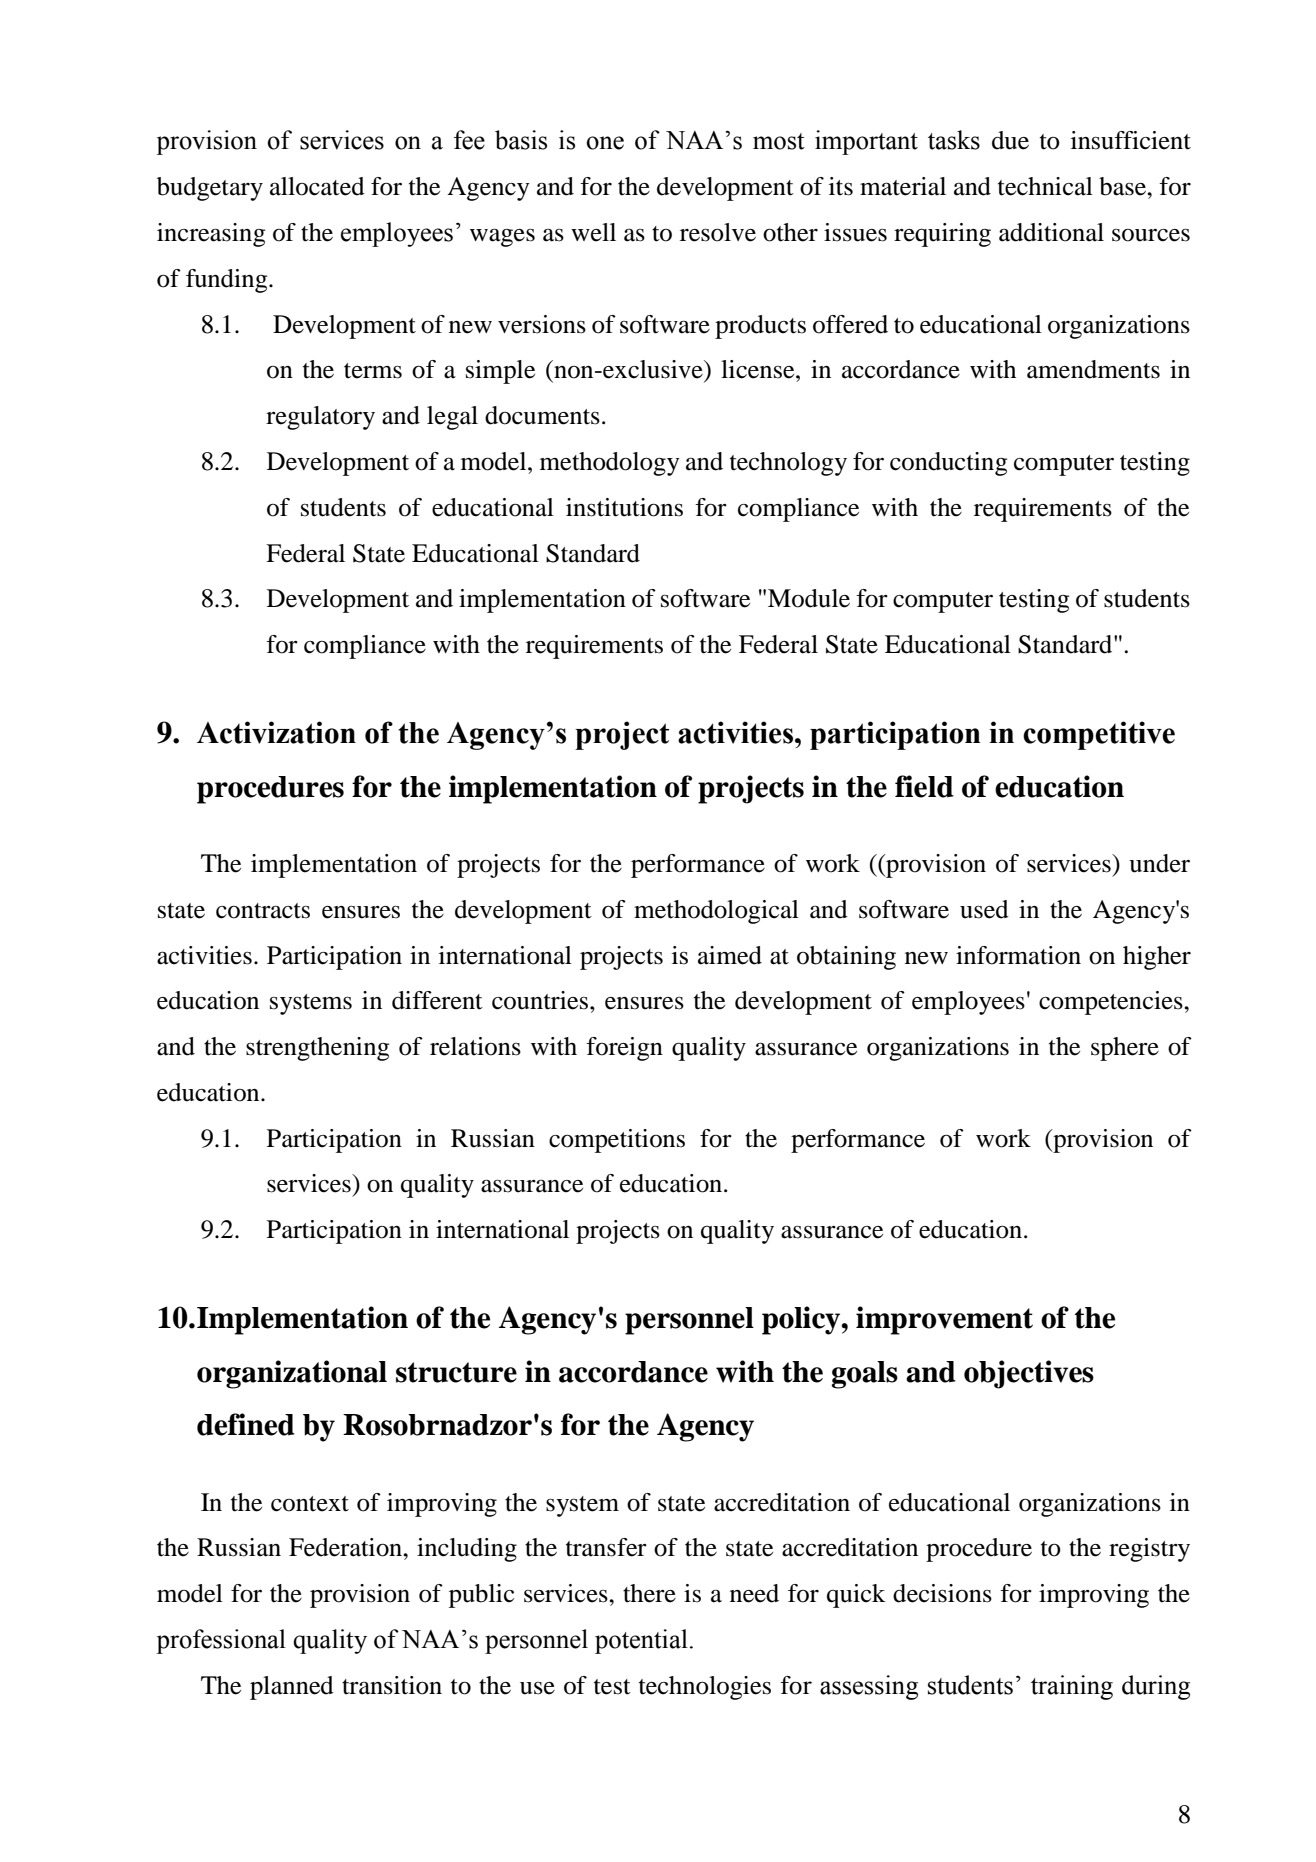 This screenshot has width=1316, height=1862. Describe the element at coordinates (317, 186) in the screenshot. I see `allocated` at that location.
